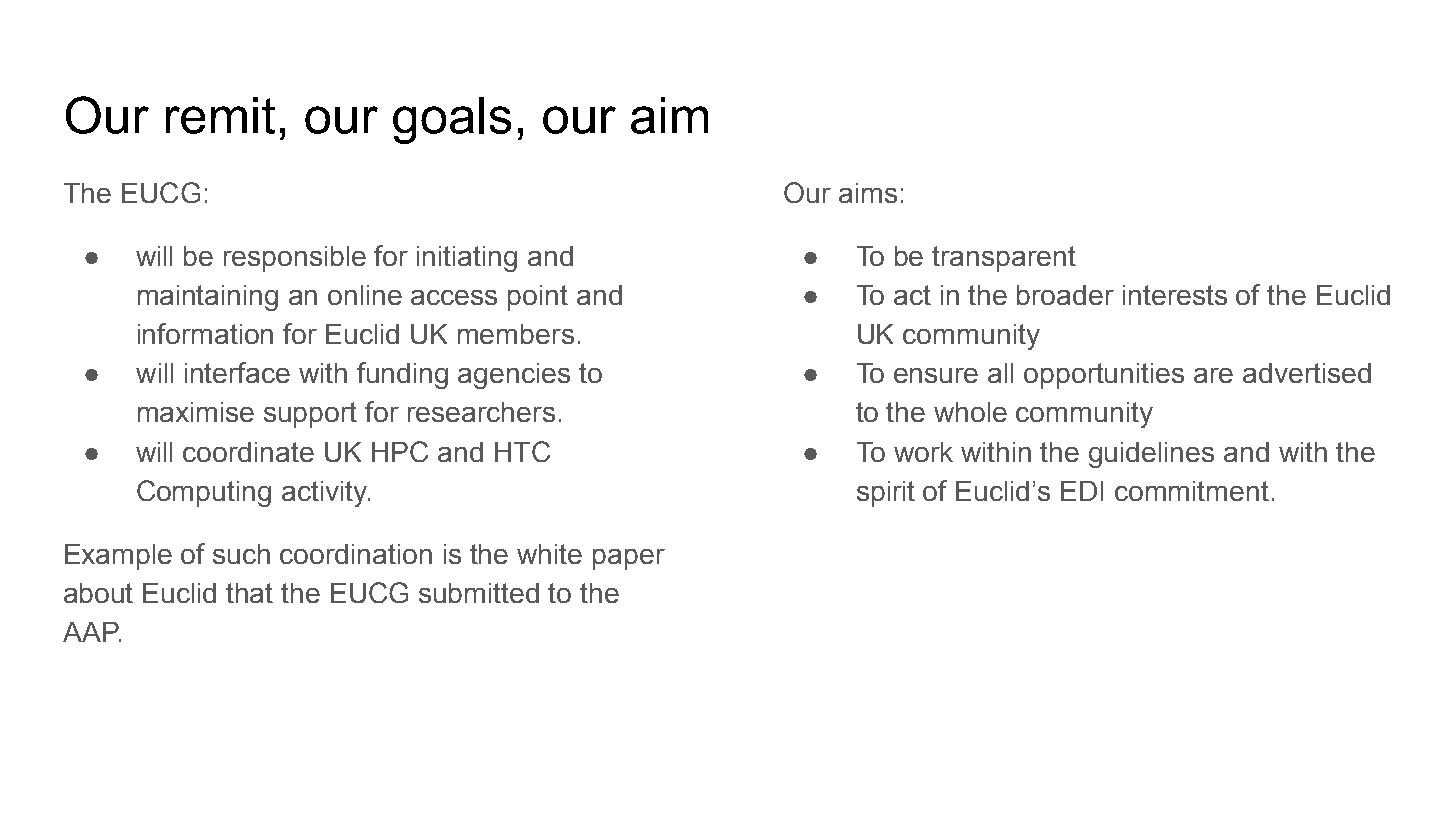  What do you see at coordinates (208, 298) in the page?
I see `maintaining` at bounding box center [208, 298].
